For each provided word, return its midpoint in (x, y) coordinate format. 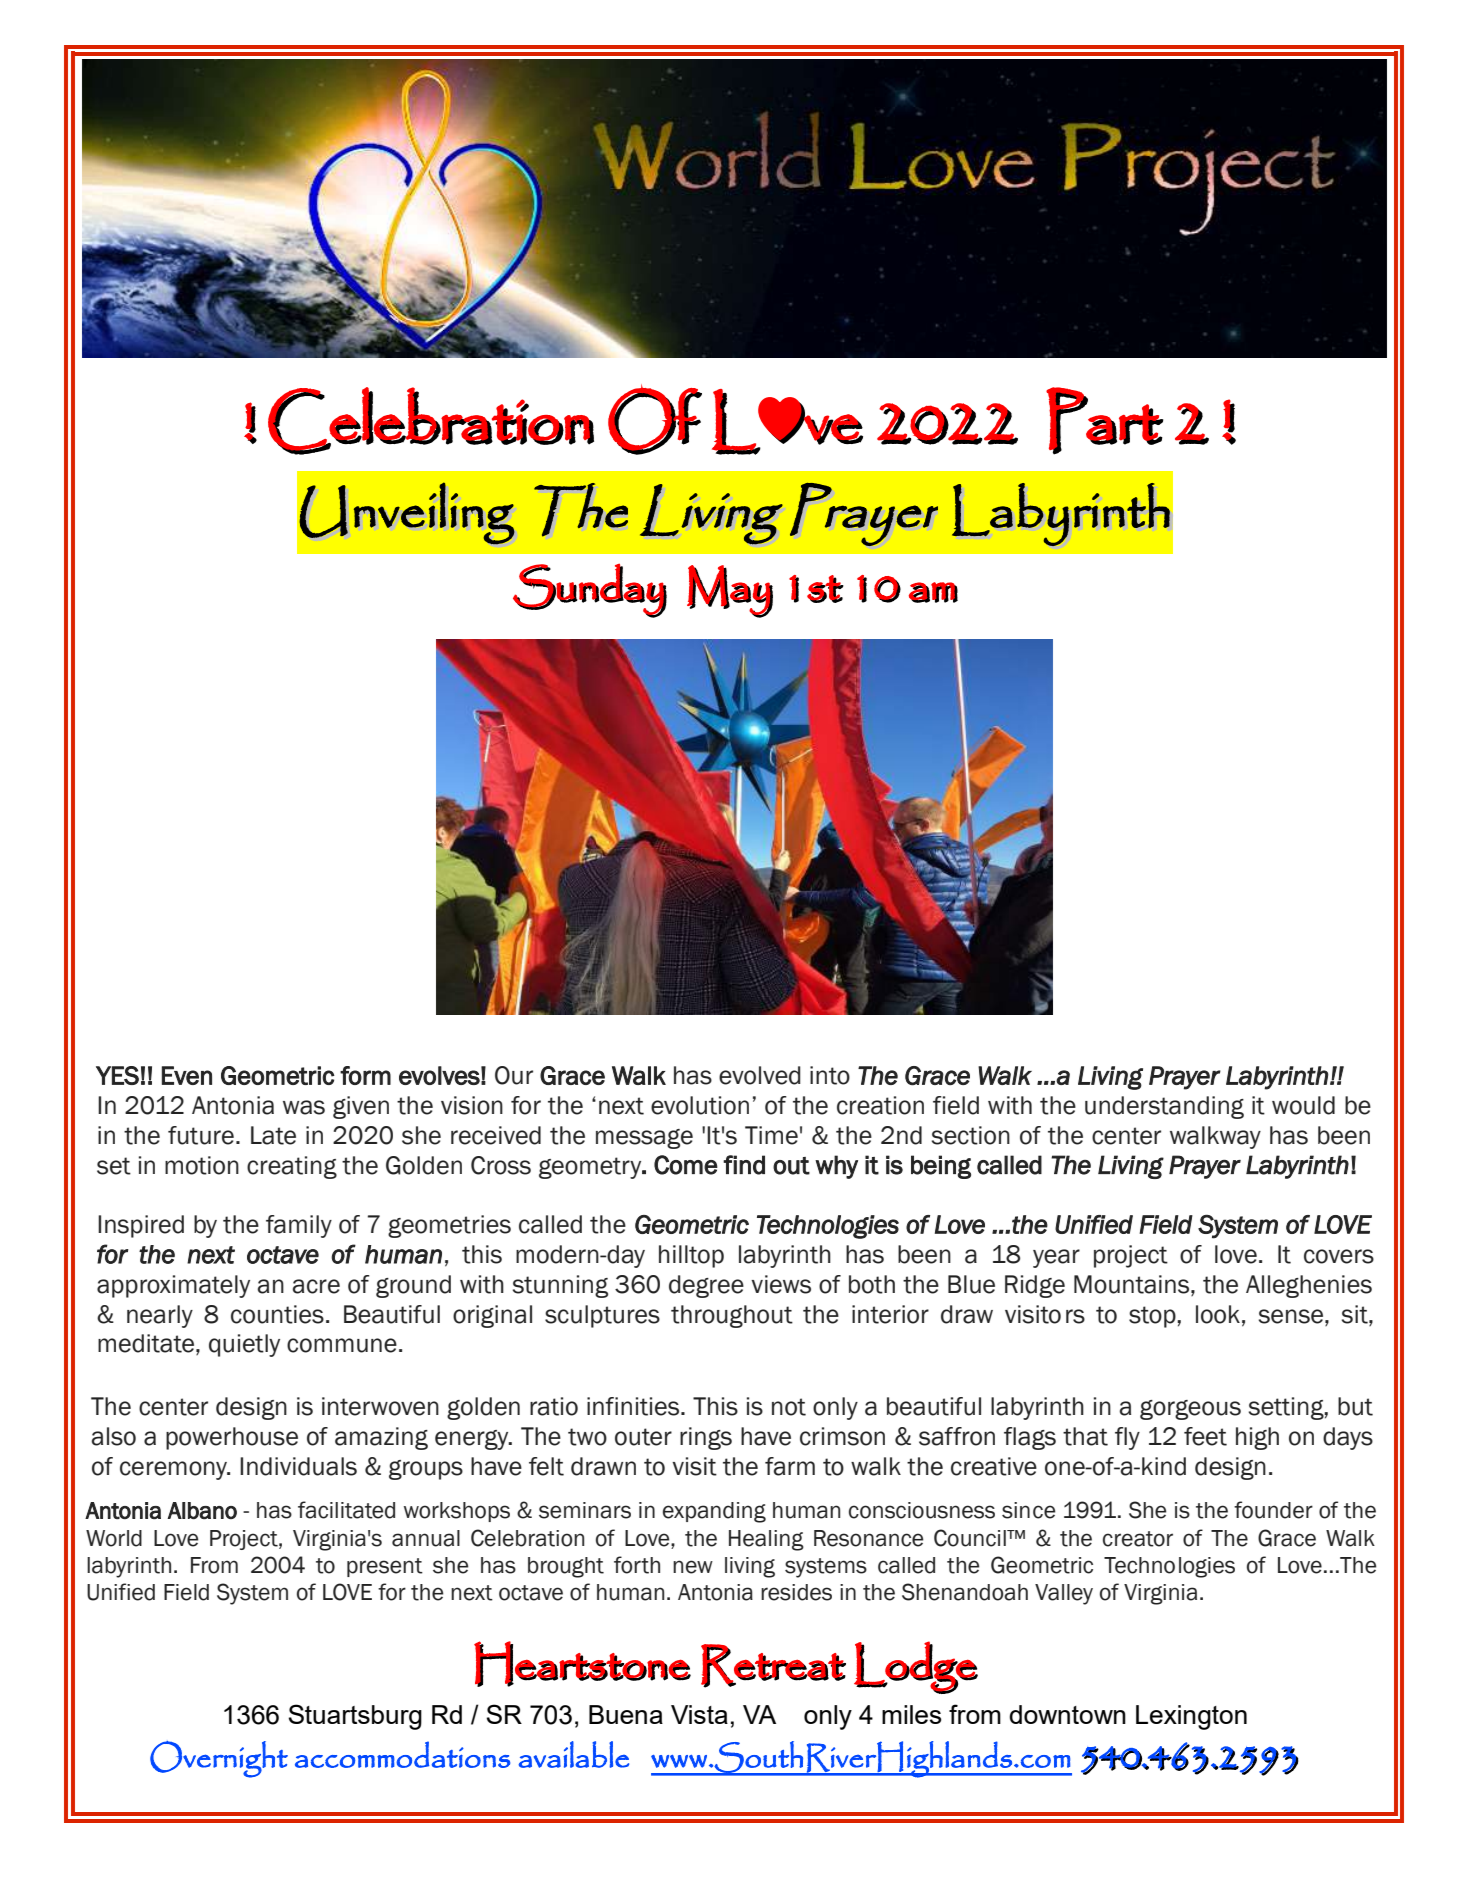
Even (187, 1075)
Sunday (590, 591)
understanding (1164, 1107)
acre (316, 1286)
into (830, 1075)
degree (706, 1286)
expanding (714, 1512)
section (971, 1135)
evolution (700, 1105)
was (304, 1107)
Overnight (219, 1759)
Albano (202, 1510)
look (1218, 1314)
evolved (760, 1075)
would (1303, 1105)
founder (1273, 1510)
